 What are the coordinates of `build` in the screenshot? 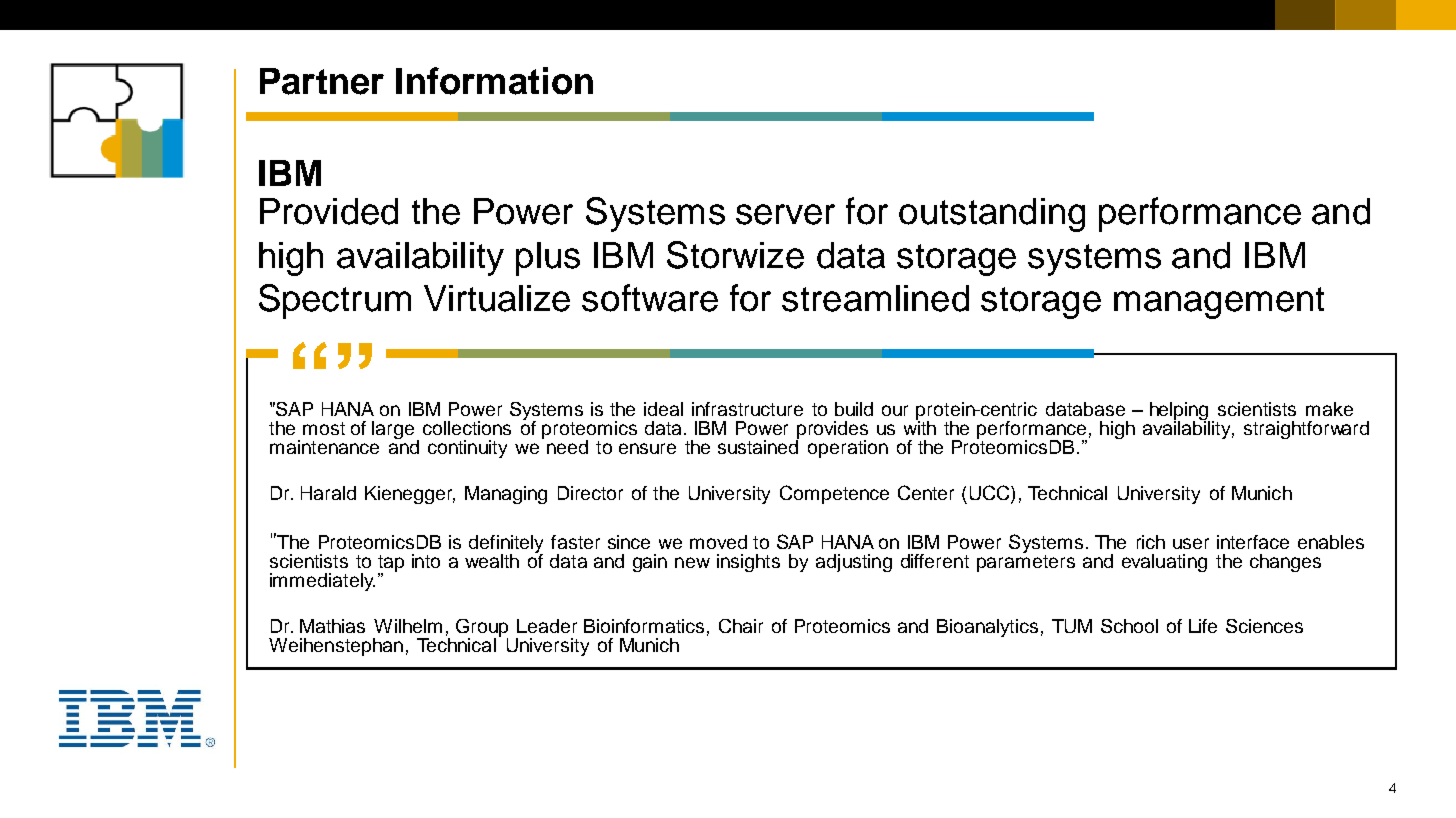 It's located at (854, 409).
